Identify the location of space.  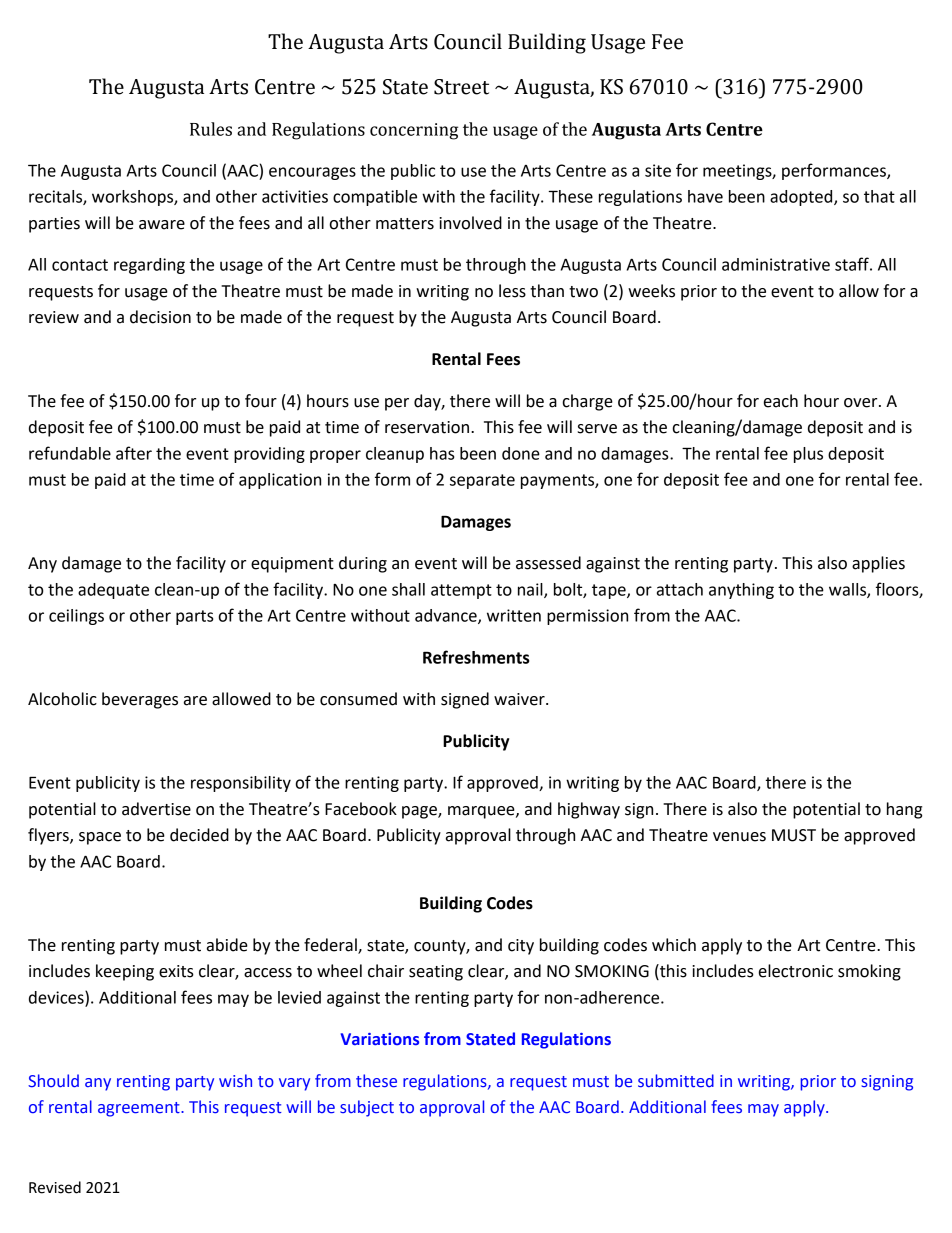
(100, 838).
